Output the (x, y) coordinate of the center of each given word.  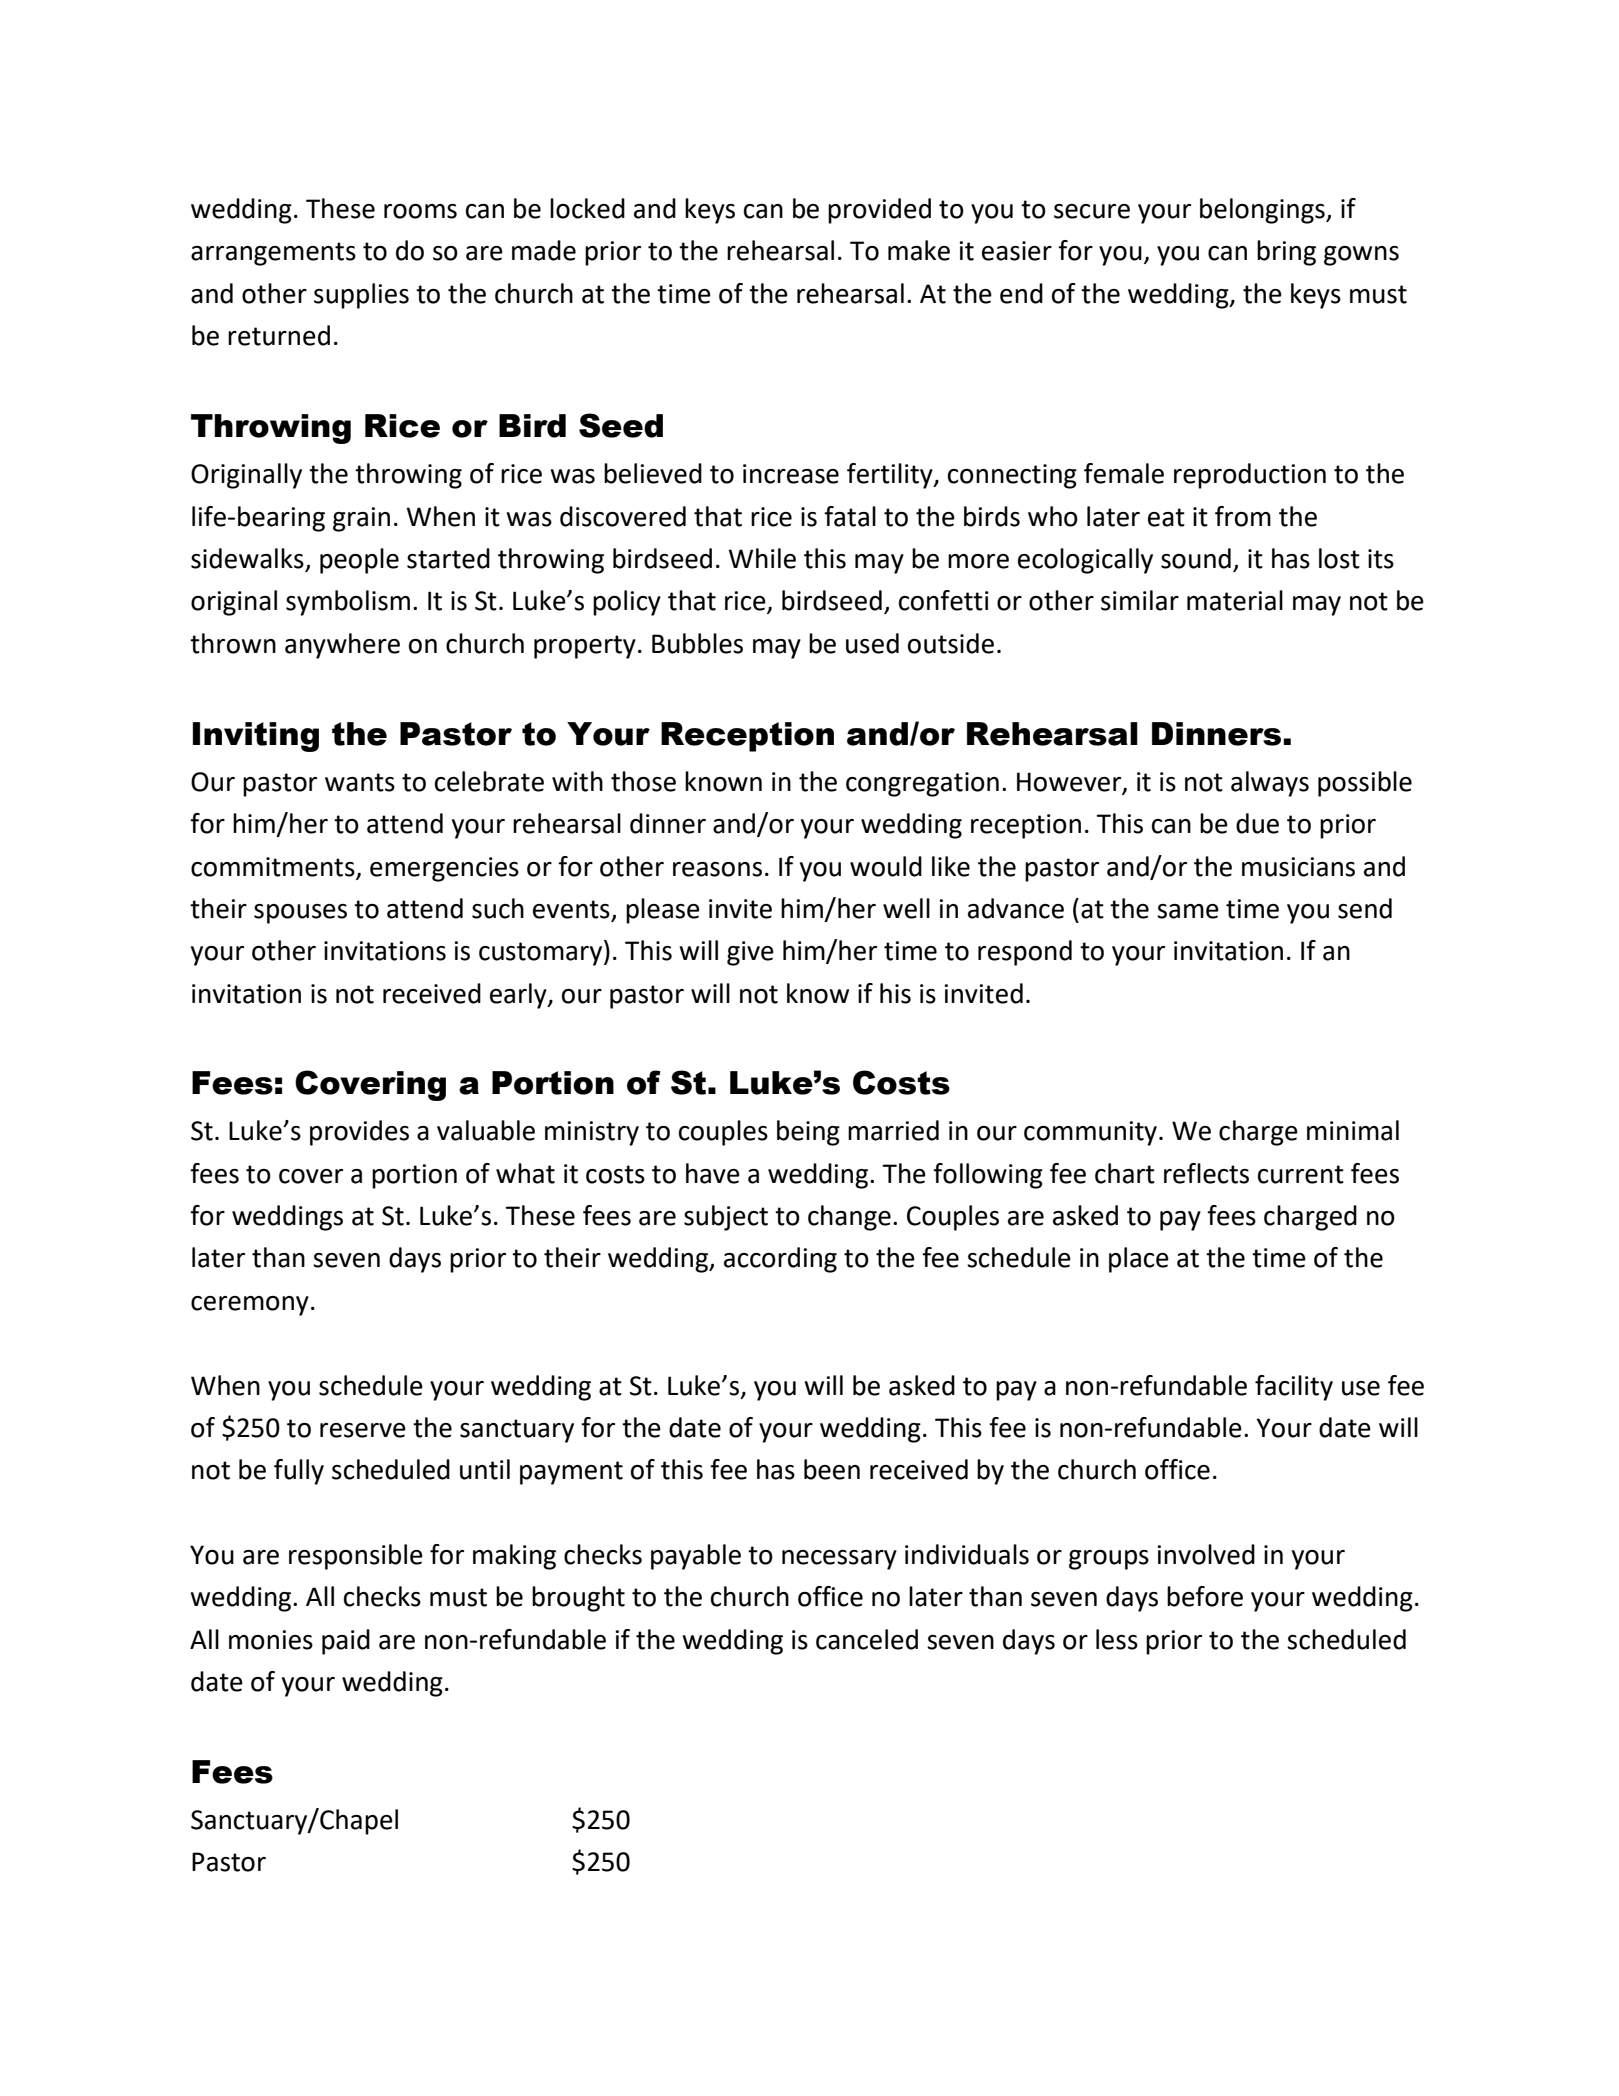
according (780, 1260)
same (1188, 911)
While (762, 558)
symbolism (348, 603)
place (1139, 1260)
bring (1286, 253)
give (750, 953)
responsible (356, 1557)
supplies (361, 296)
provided (879, 211)
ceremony (250, 1306)
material (1235, 600)
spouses (300, 914)
